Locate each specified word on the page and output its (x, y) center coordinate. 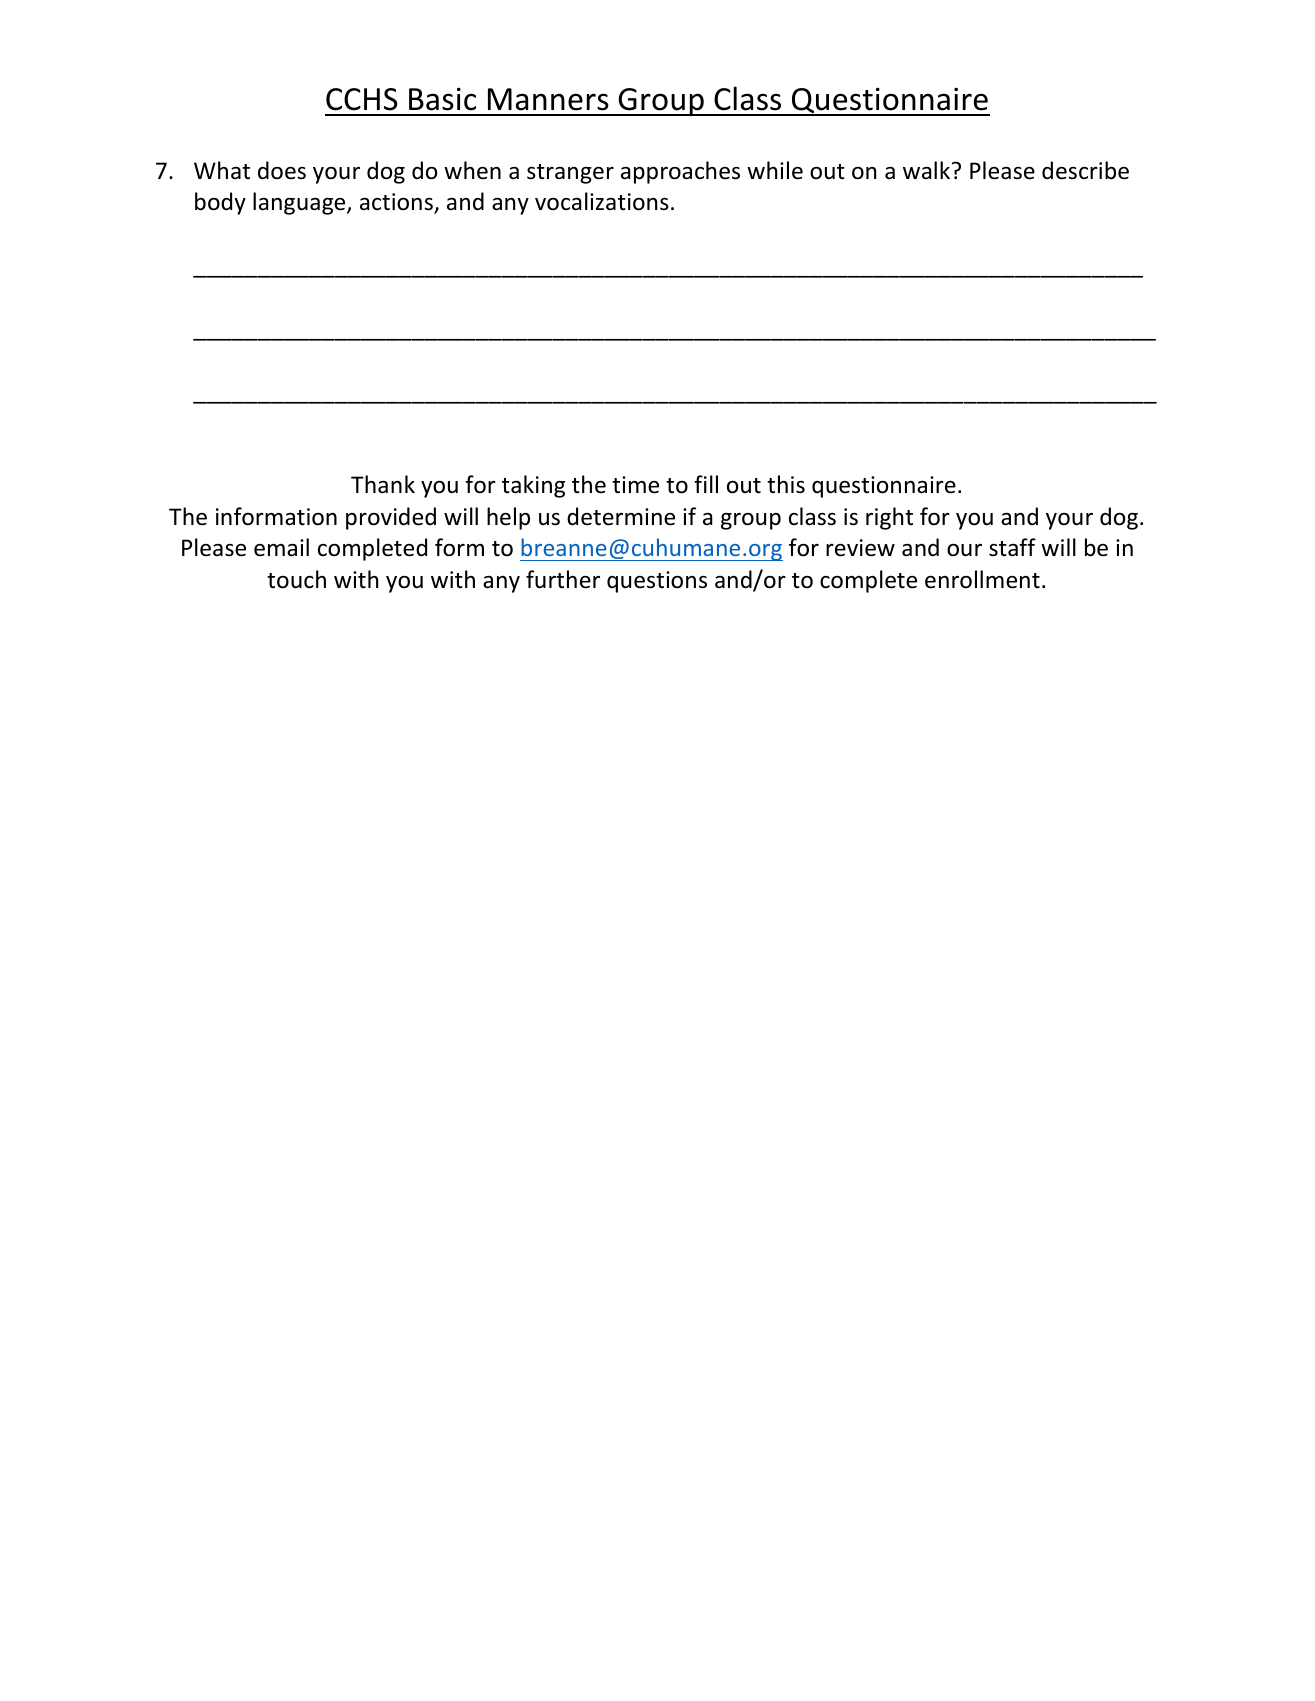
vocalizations (602, 201)
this (786, 484)
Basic (442, 99)
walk (928, 170)
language (300, 203)
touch (296, 579)
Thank (383, 484)
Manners (548, 99)
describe (1085, 170)
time (635, 485)
